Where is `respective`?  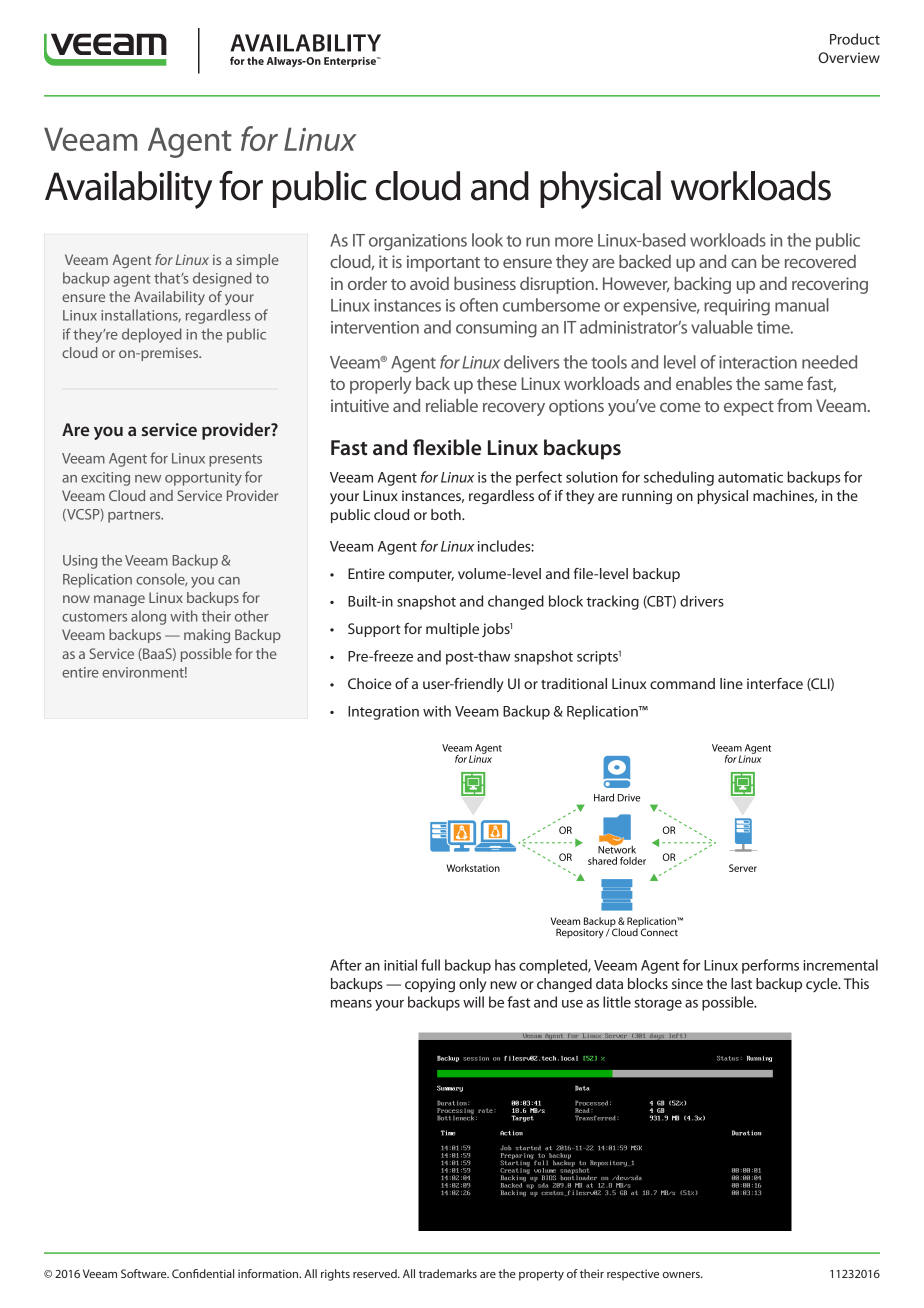
respective is located at coordinates (633, 1275).
